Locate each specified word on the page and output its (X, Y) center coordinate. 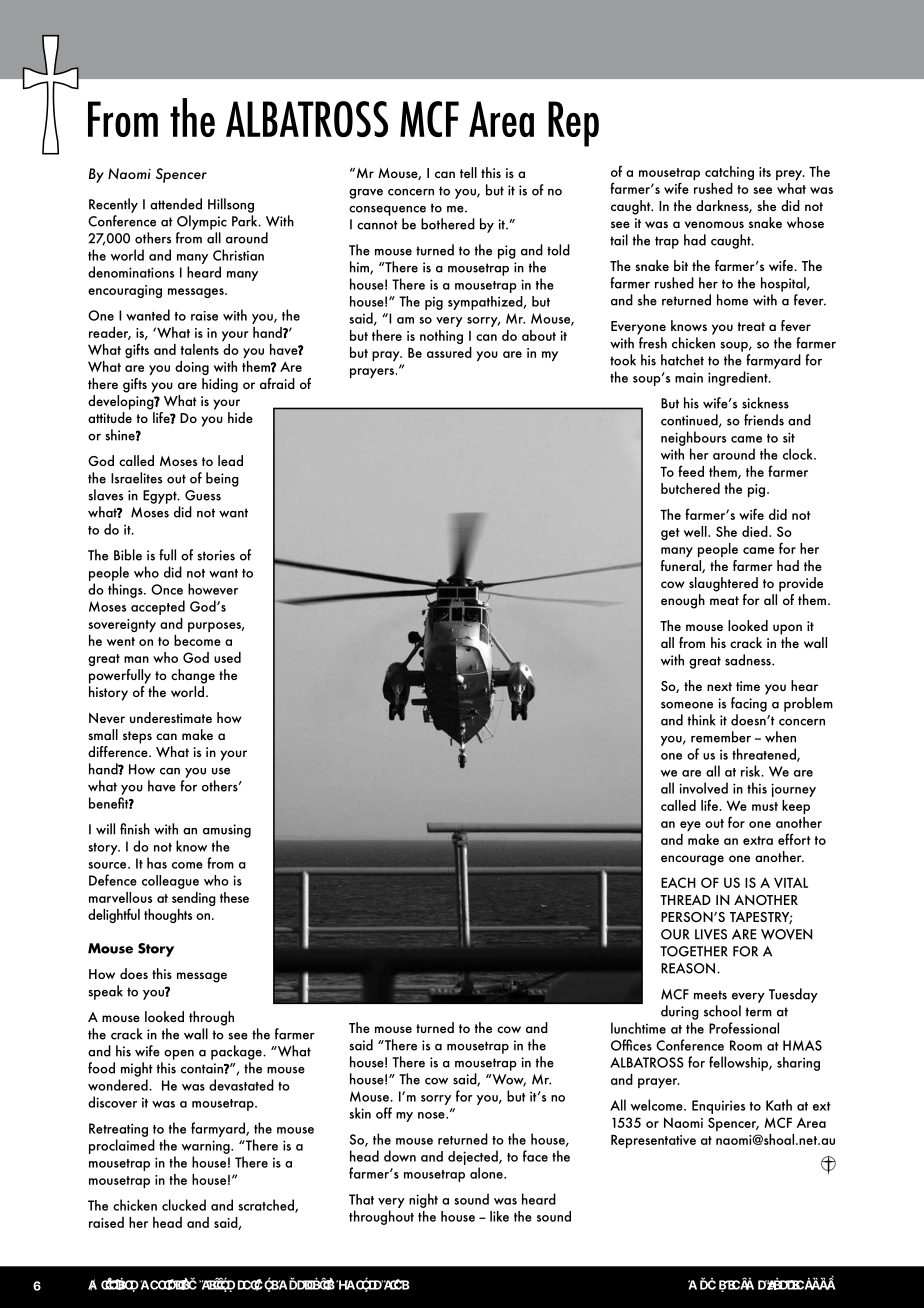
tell (468, 172)
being (222, 479)
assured (449, 352)
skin (360, 1113)
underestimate (171, 717)
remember (721, 737)
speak (106, 992)
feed (691, 471)
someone (687, 705)
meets (710, 995)
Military (113, 1285)
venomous (714, 224)
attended (176, 204)
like (499, 1216)
